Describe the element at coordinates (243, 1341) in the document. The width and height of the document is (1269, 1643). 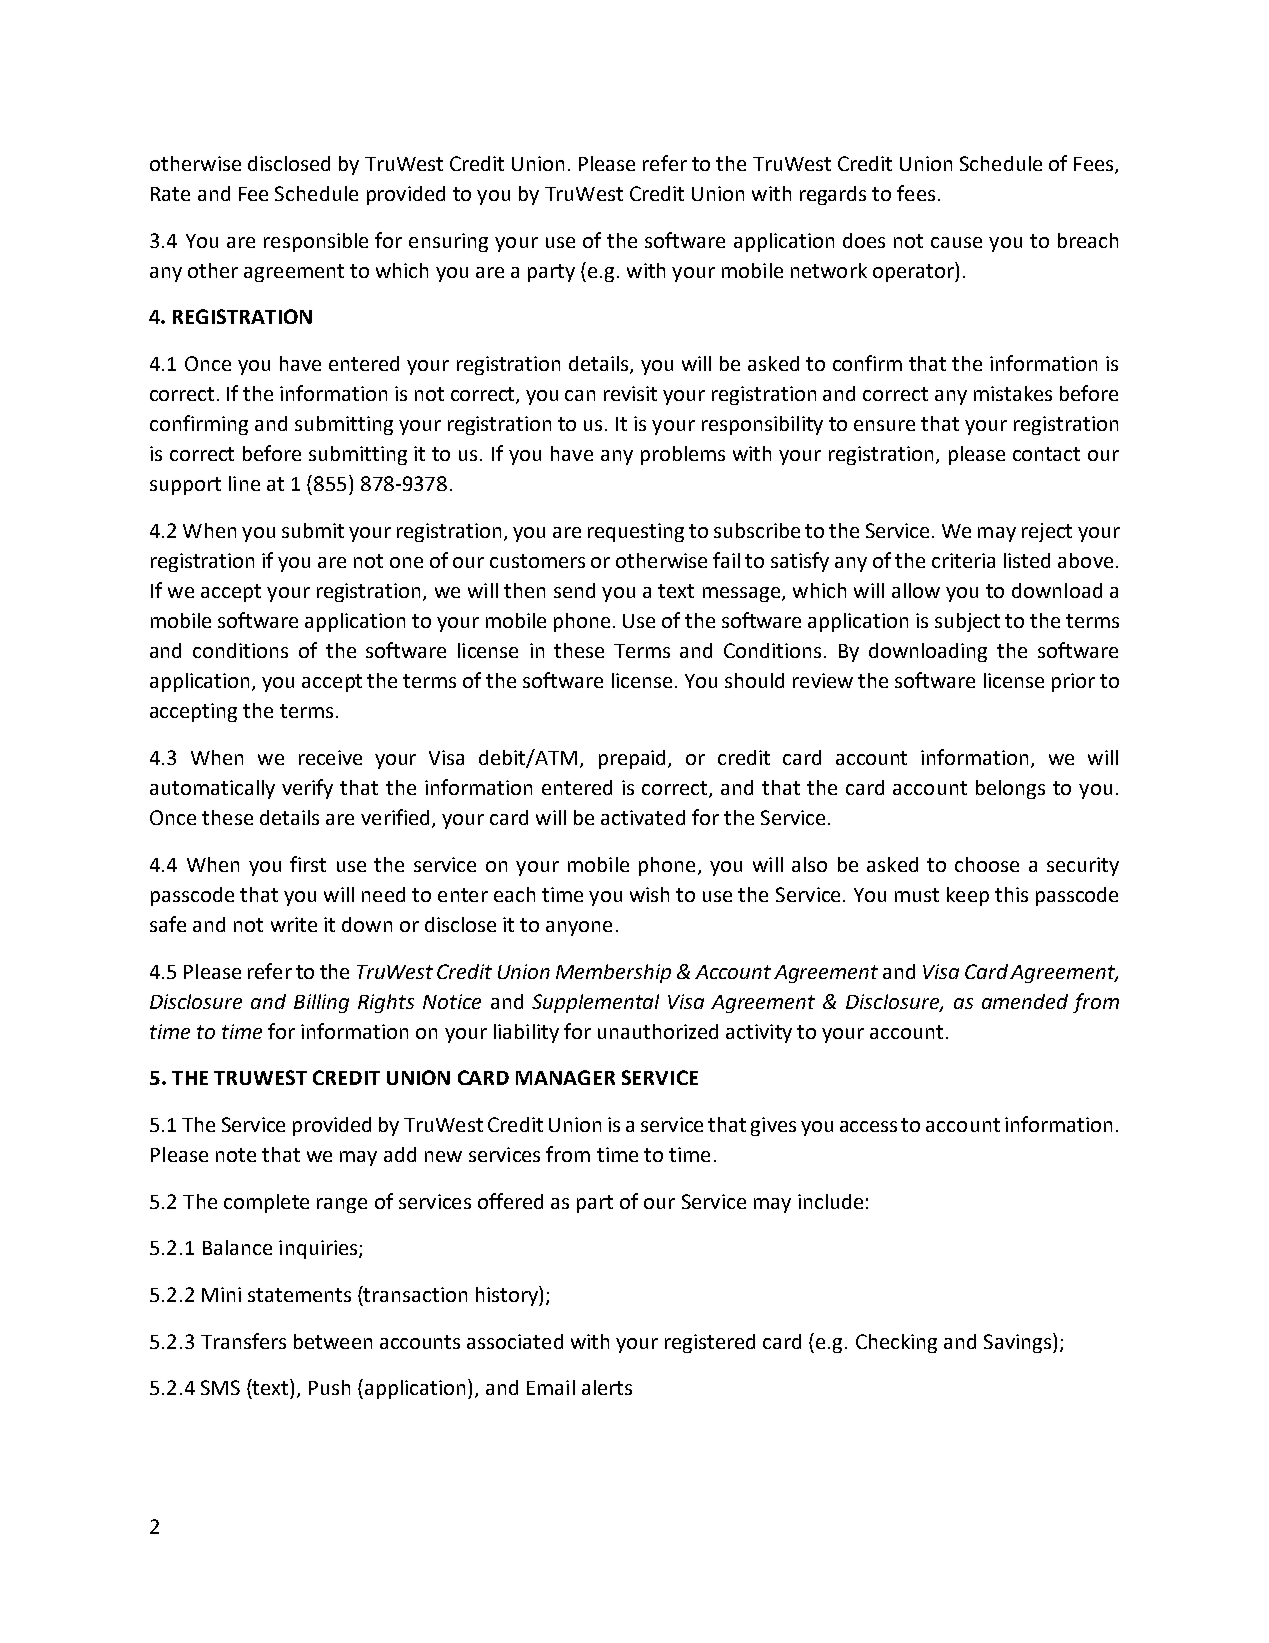
I see `Transfers` at that location.
